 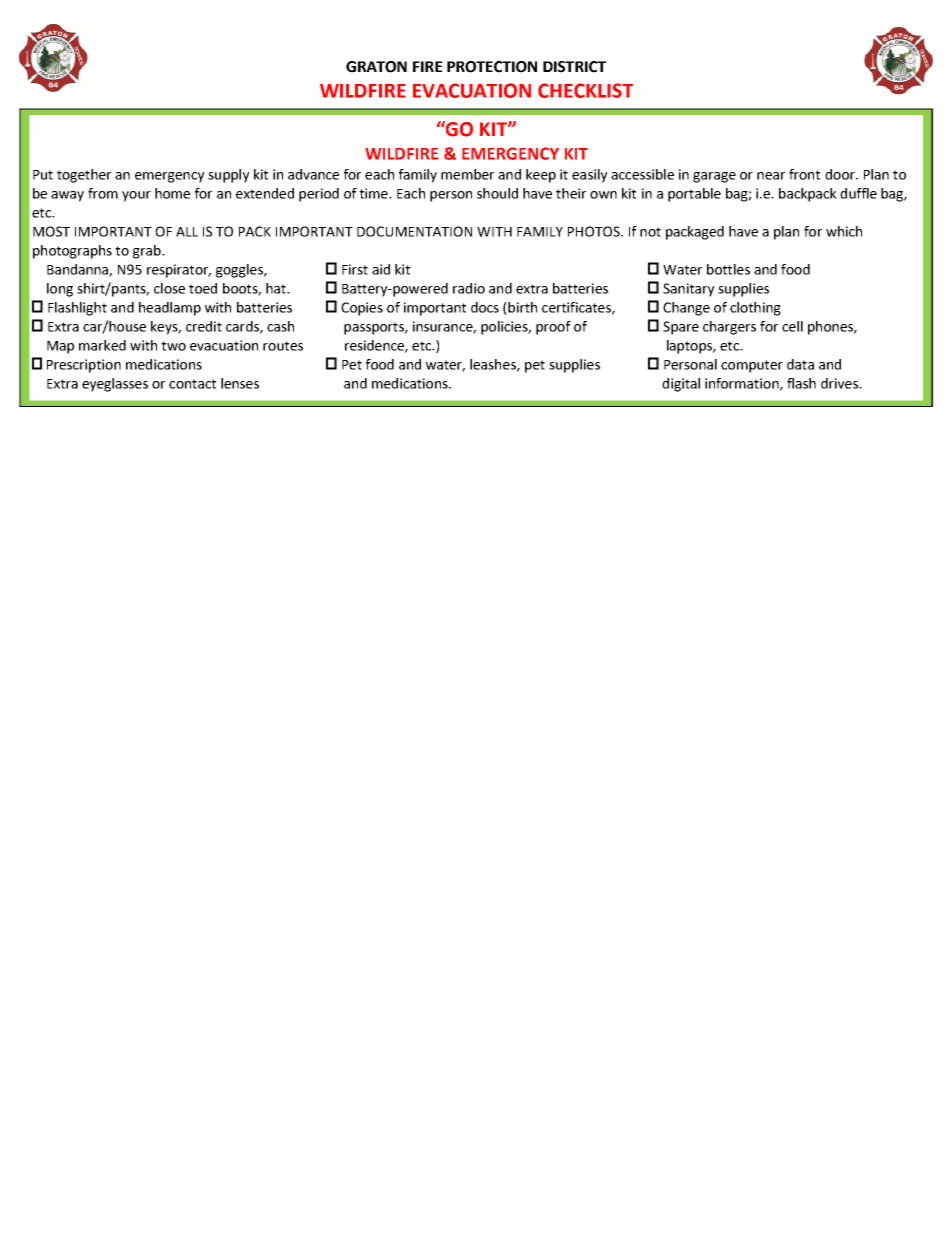 I want to click on docs, so click(x=485, y=307).
